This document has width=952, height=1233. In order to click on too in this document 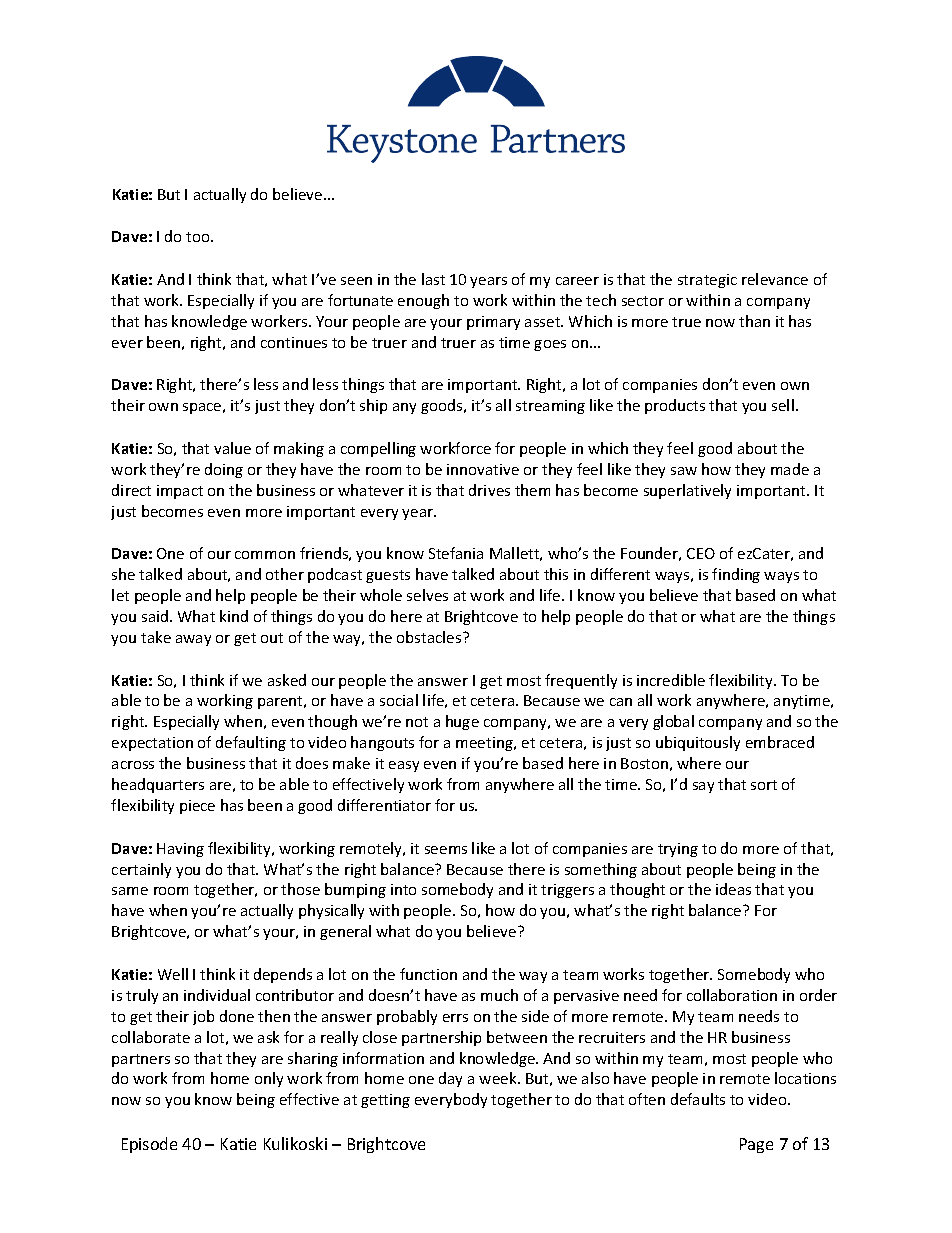, I will do `click(199, 237)`.
